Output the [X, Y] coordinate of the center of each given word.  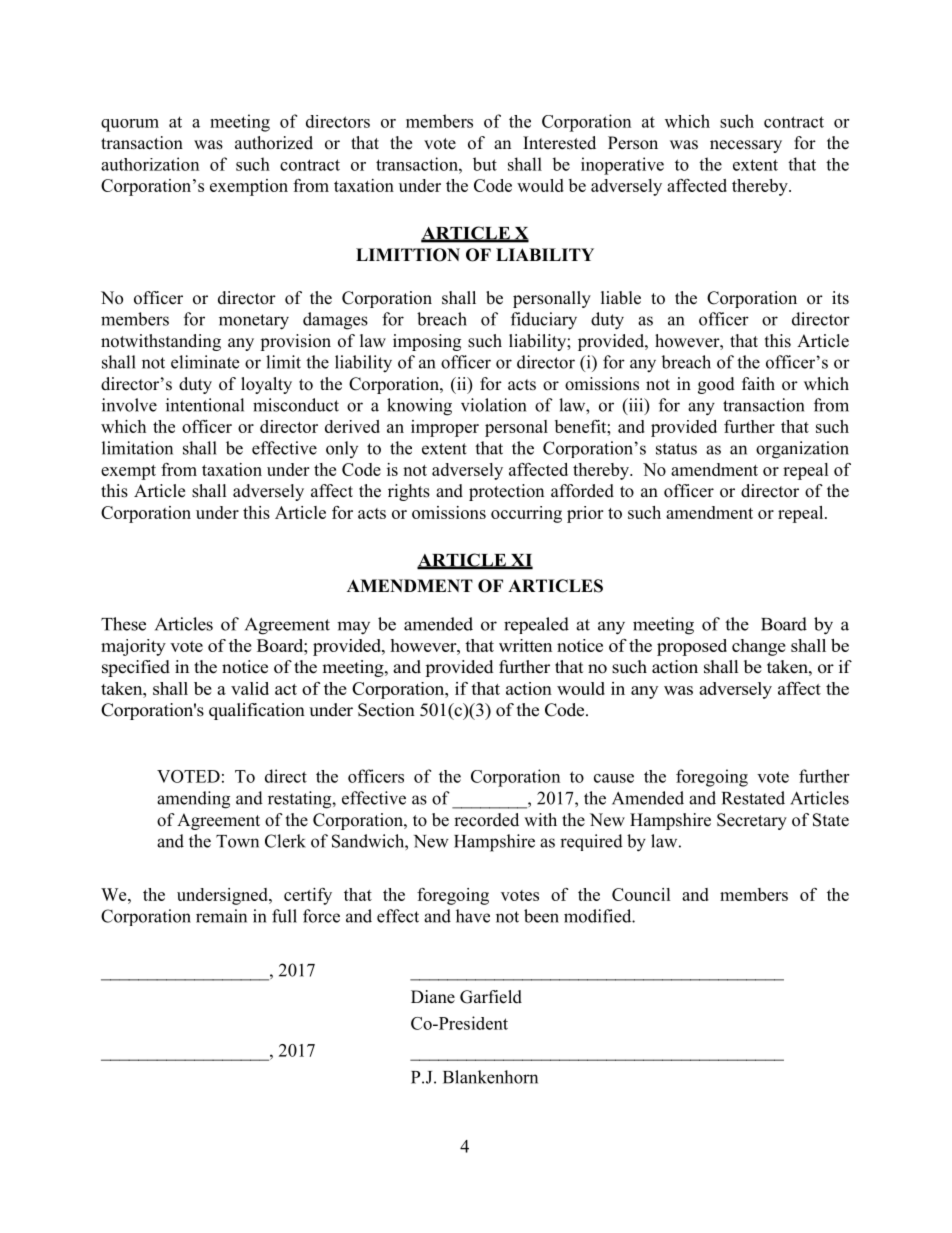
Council [641, 894]
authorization [150, 164]
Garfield [491, 997]
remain [221, 916]
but [485, 164]
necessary [746, 146]
